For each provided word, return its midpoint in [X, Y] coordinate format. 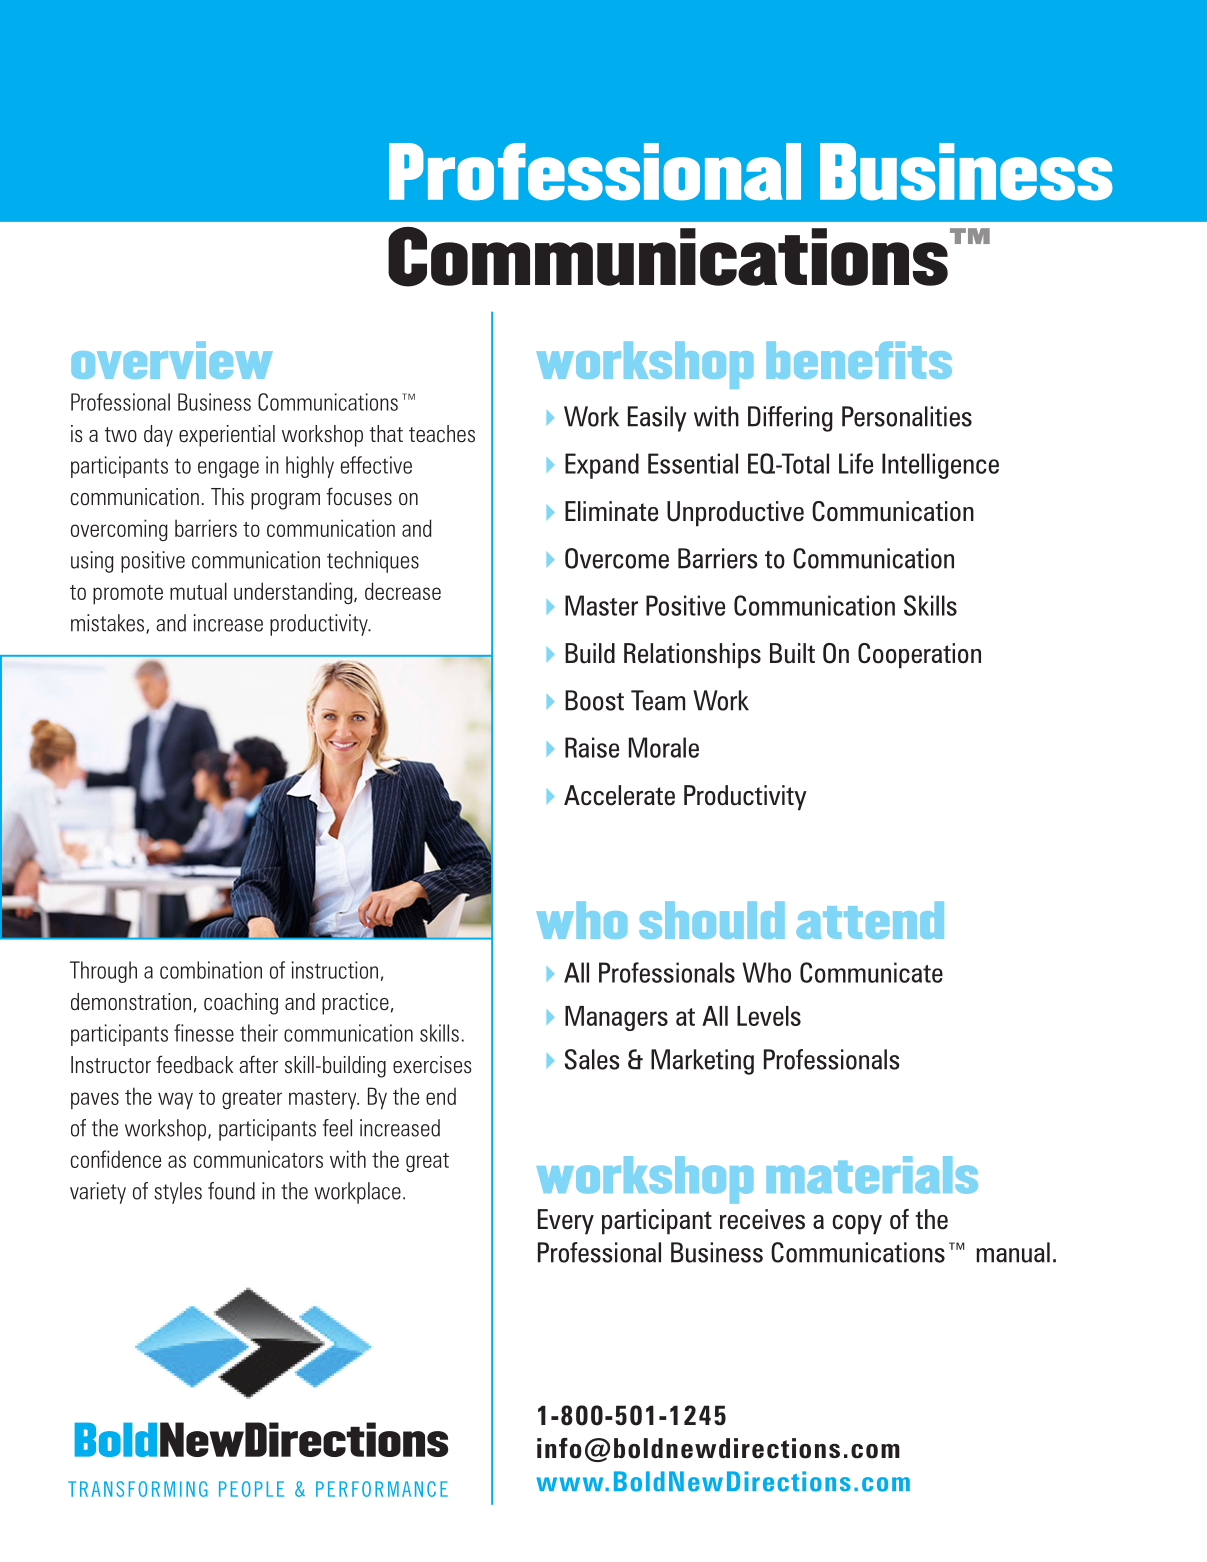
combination [211, 970]
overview [172, 360]
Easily [657, 419]
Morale [664, 747]
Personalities [907, 416]
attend [870, 920]
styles [178, 1193]
